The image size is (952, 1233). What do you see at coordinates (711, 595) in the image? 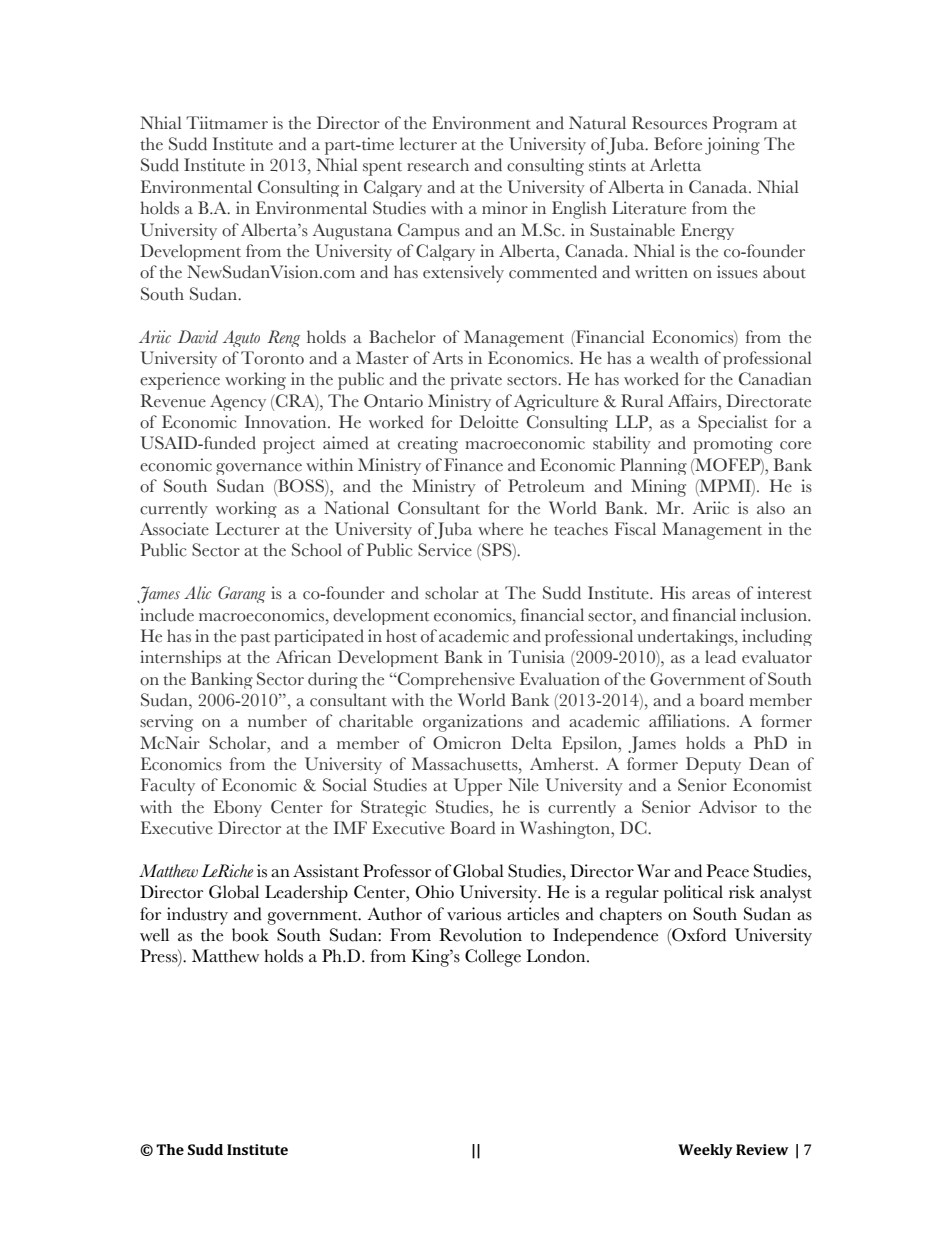
I see `areas` at bounding box center [711, 595].
